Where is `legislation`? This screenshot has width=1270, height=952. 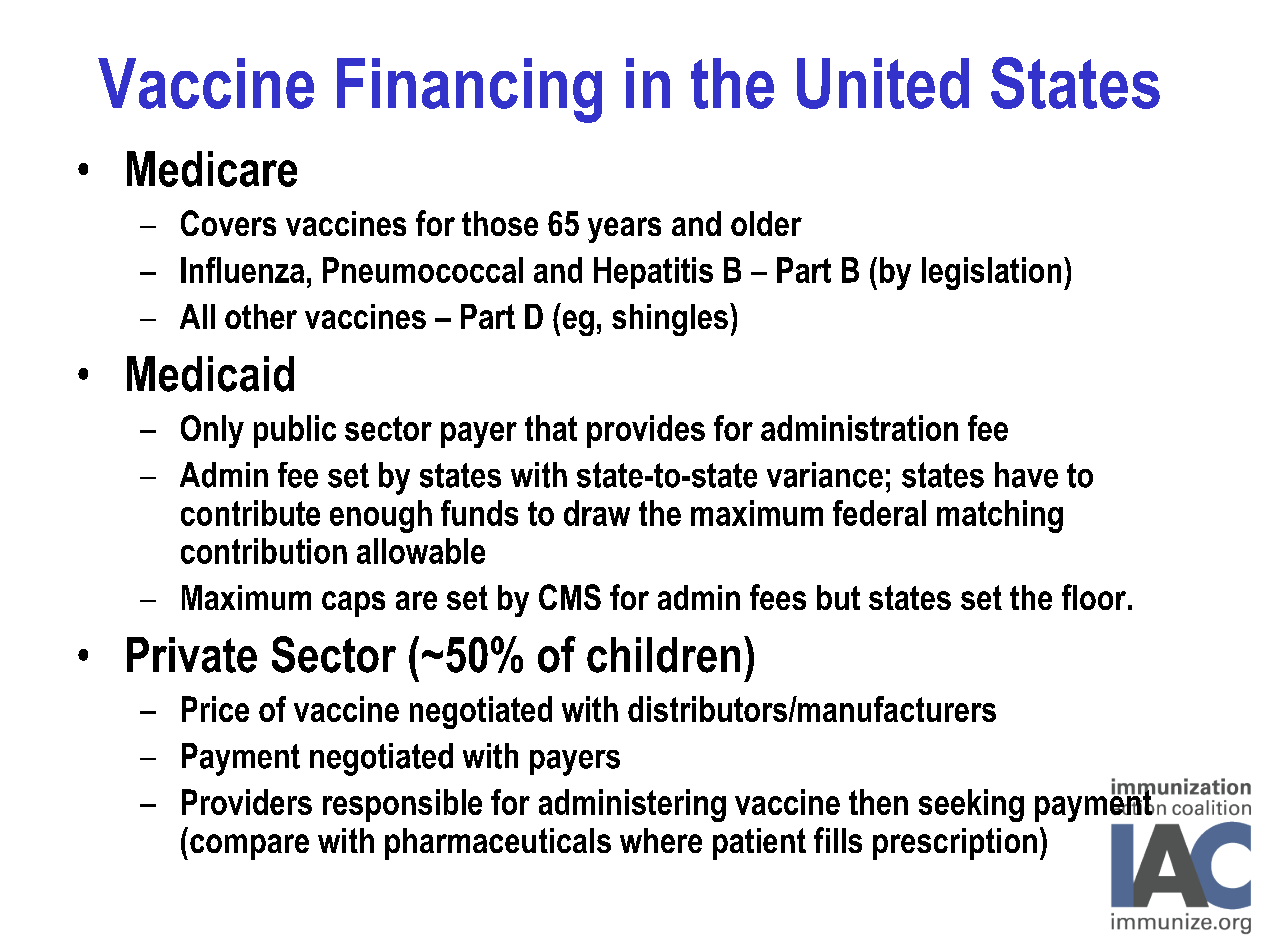
legislation is located at coordinates (991, 273).
